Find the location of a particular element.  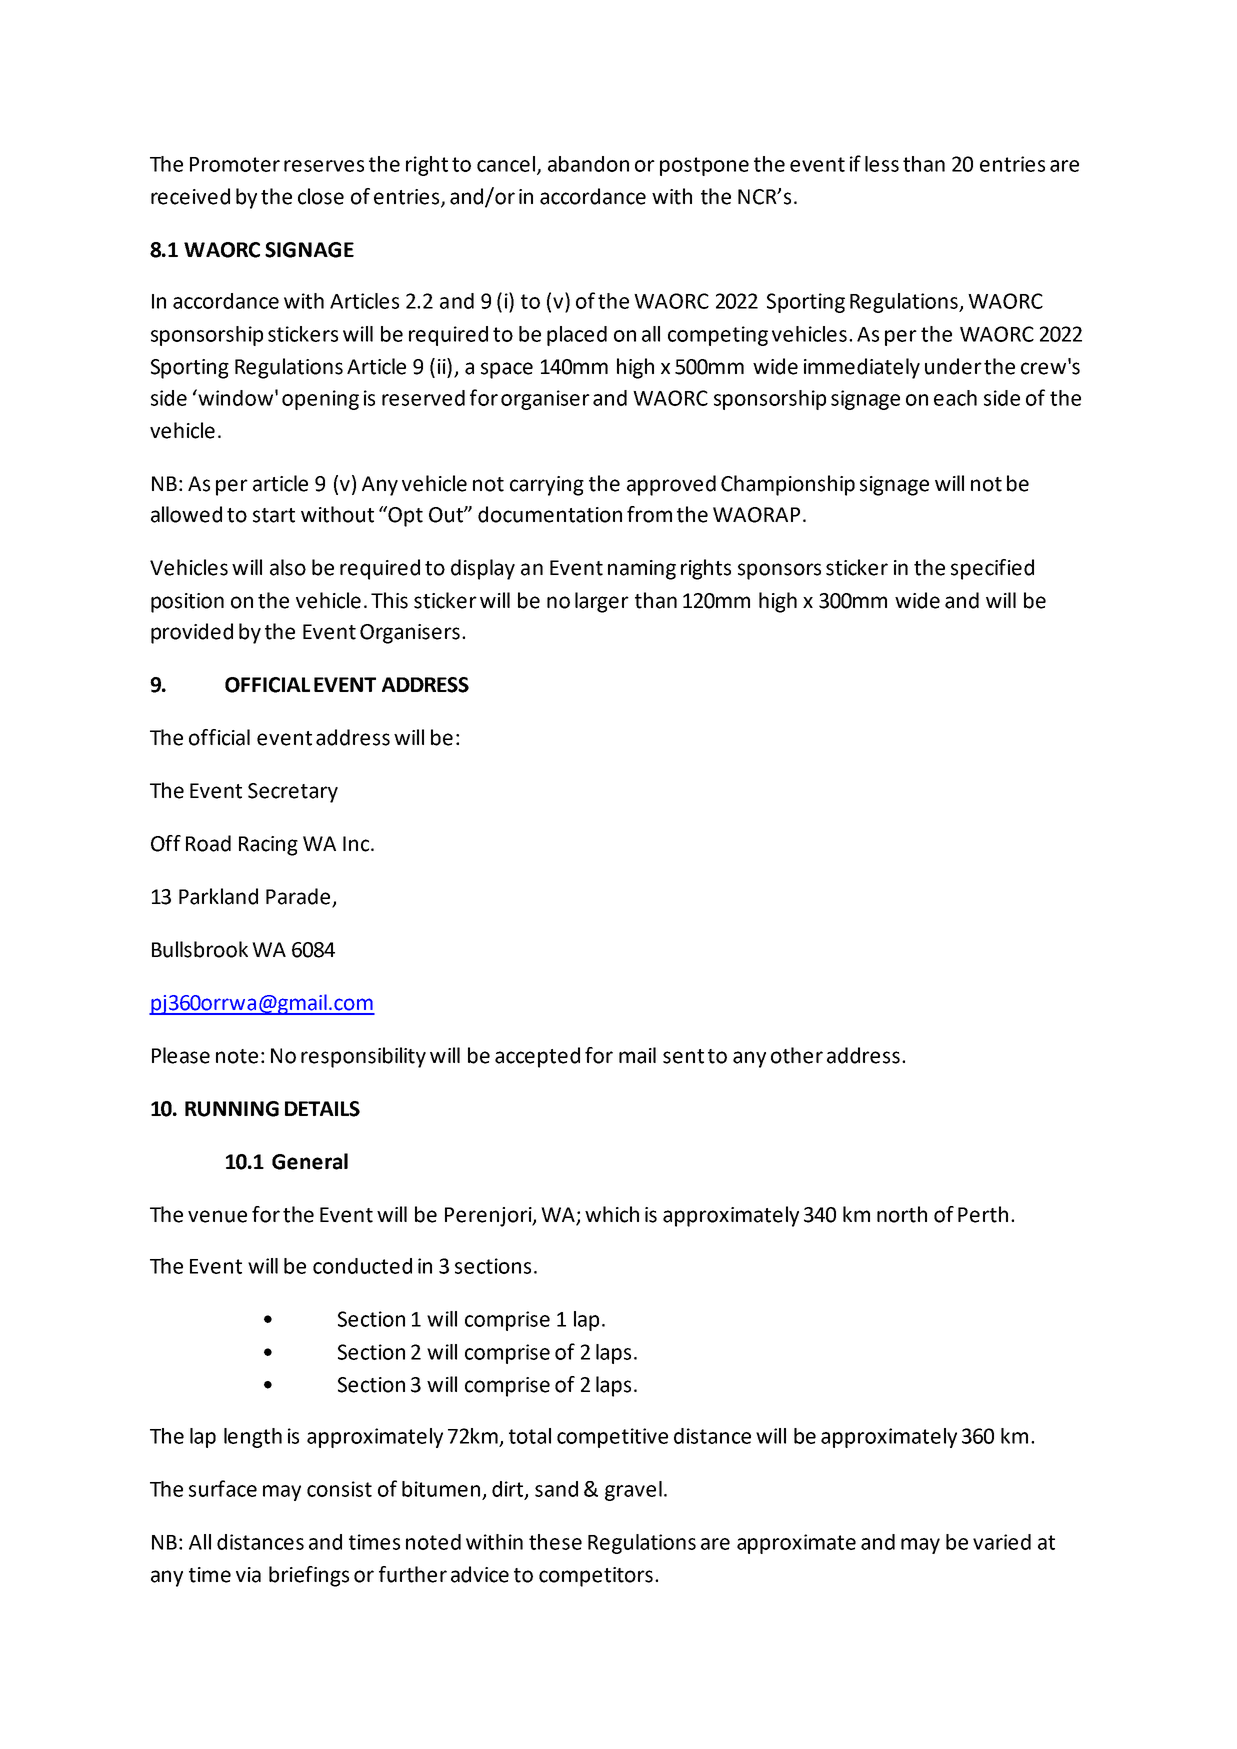

documentation is located at coordinates (550, 514).
